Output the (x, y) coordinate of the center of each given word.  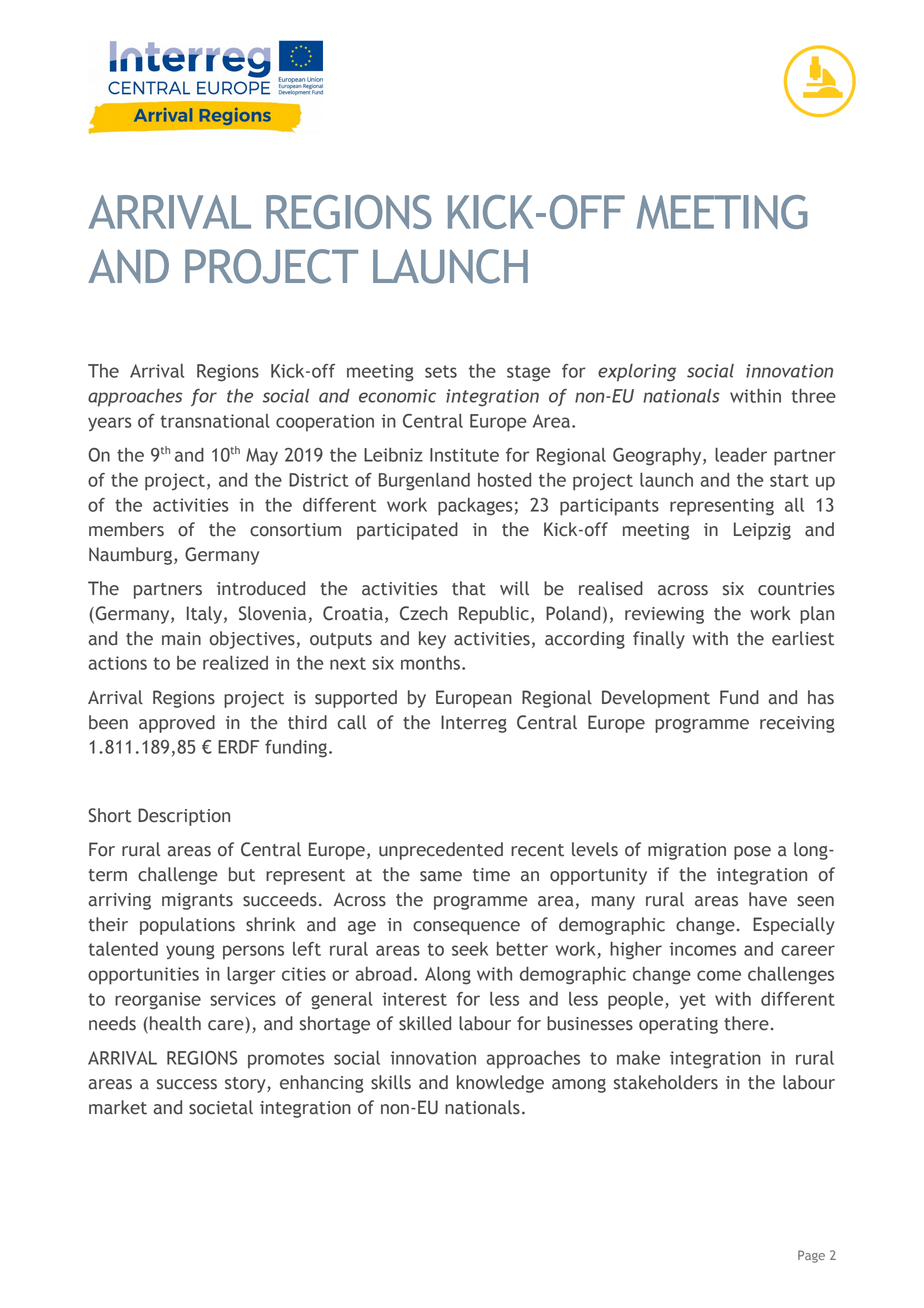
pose (752, 853)
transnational (215, 421)
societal (221, 1107)
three (813, 396)
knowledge (500, 1084)
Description (184, 817)
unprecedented (441, 851)
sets (441, 371)
